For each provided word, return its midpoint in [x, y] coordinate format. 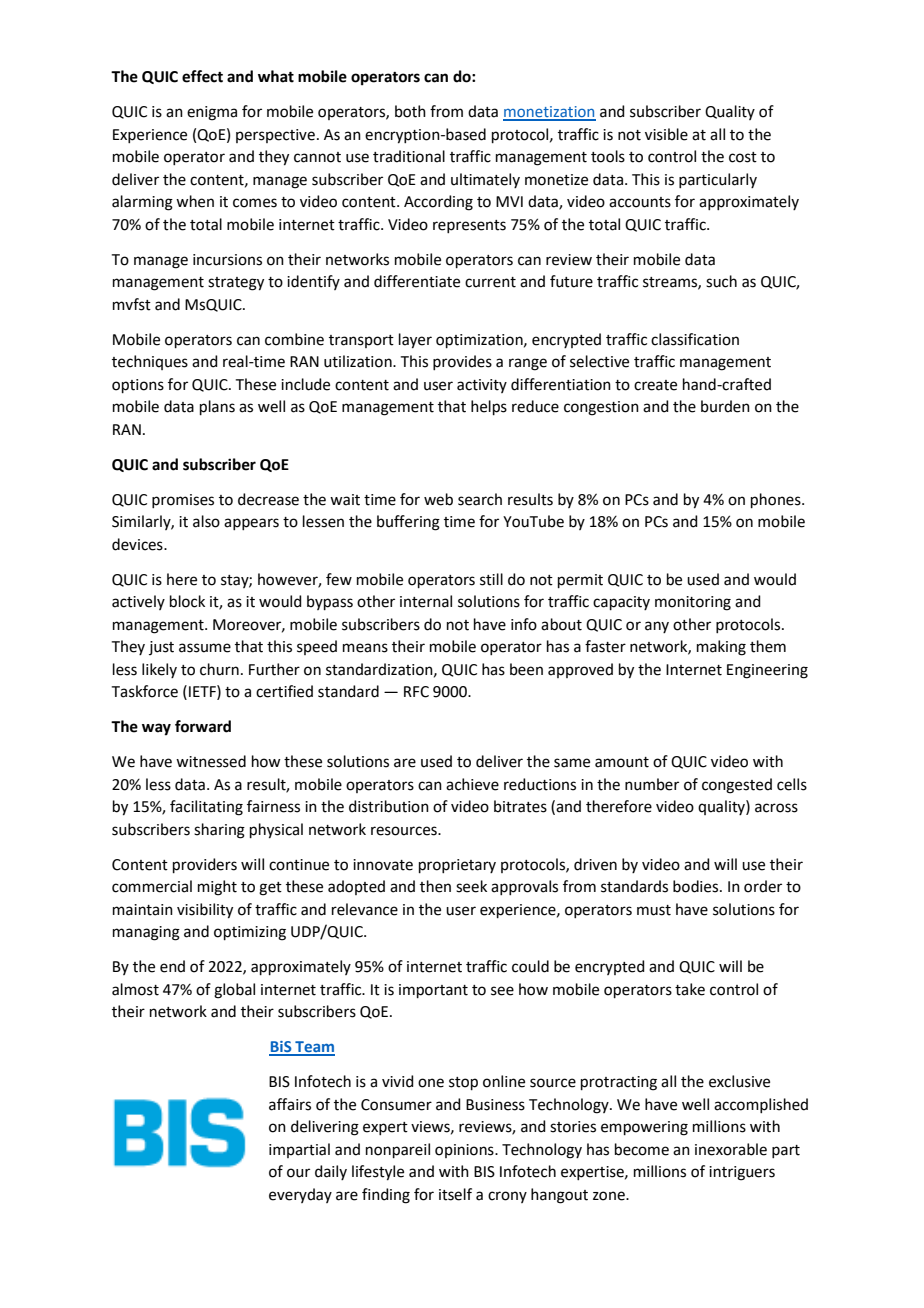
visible [666, 134]
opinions [465, 1151]
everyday [300, 1195]
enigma [212, 113]
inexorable [731, 1149]
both [410, 111]
